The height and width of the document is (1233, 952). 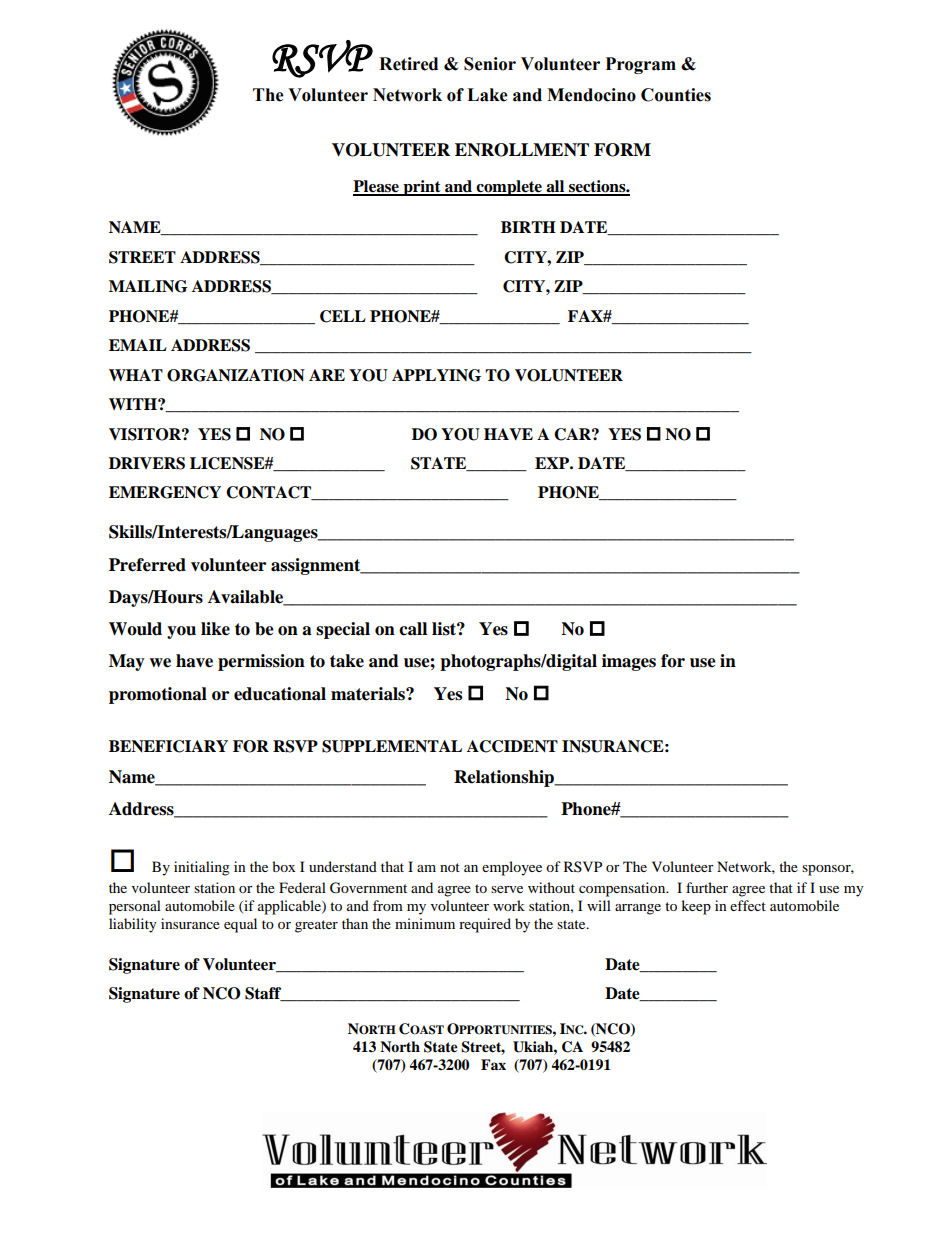 What do you see at coordinates (629, 662) in the document?
I see `images` at bounding box center [629, 662].
